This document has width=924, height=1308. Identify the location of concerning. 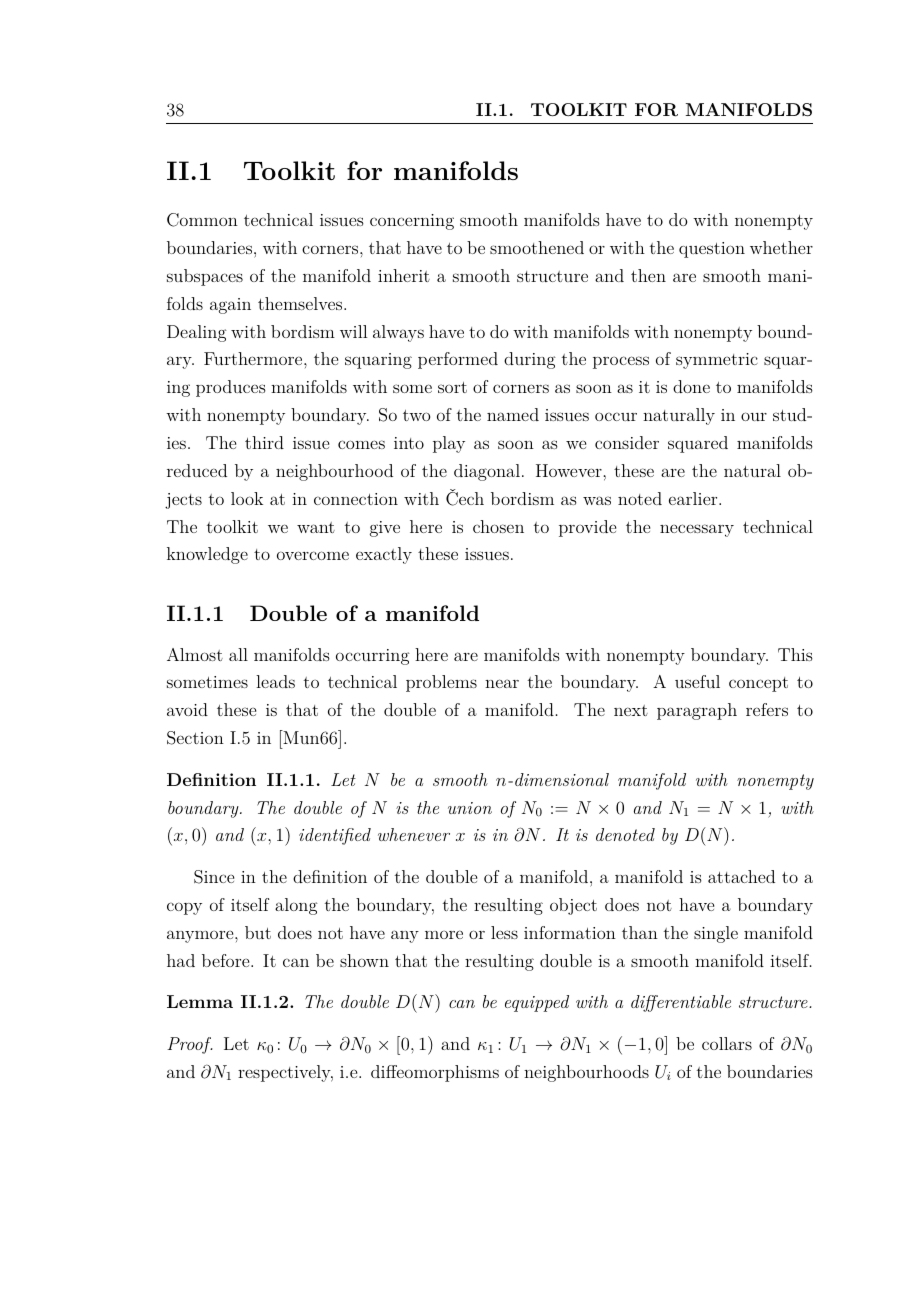
(412, 222).
